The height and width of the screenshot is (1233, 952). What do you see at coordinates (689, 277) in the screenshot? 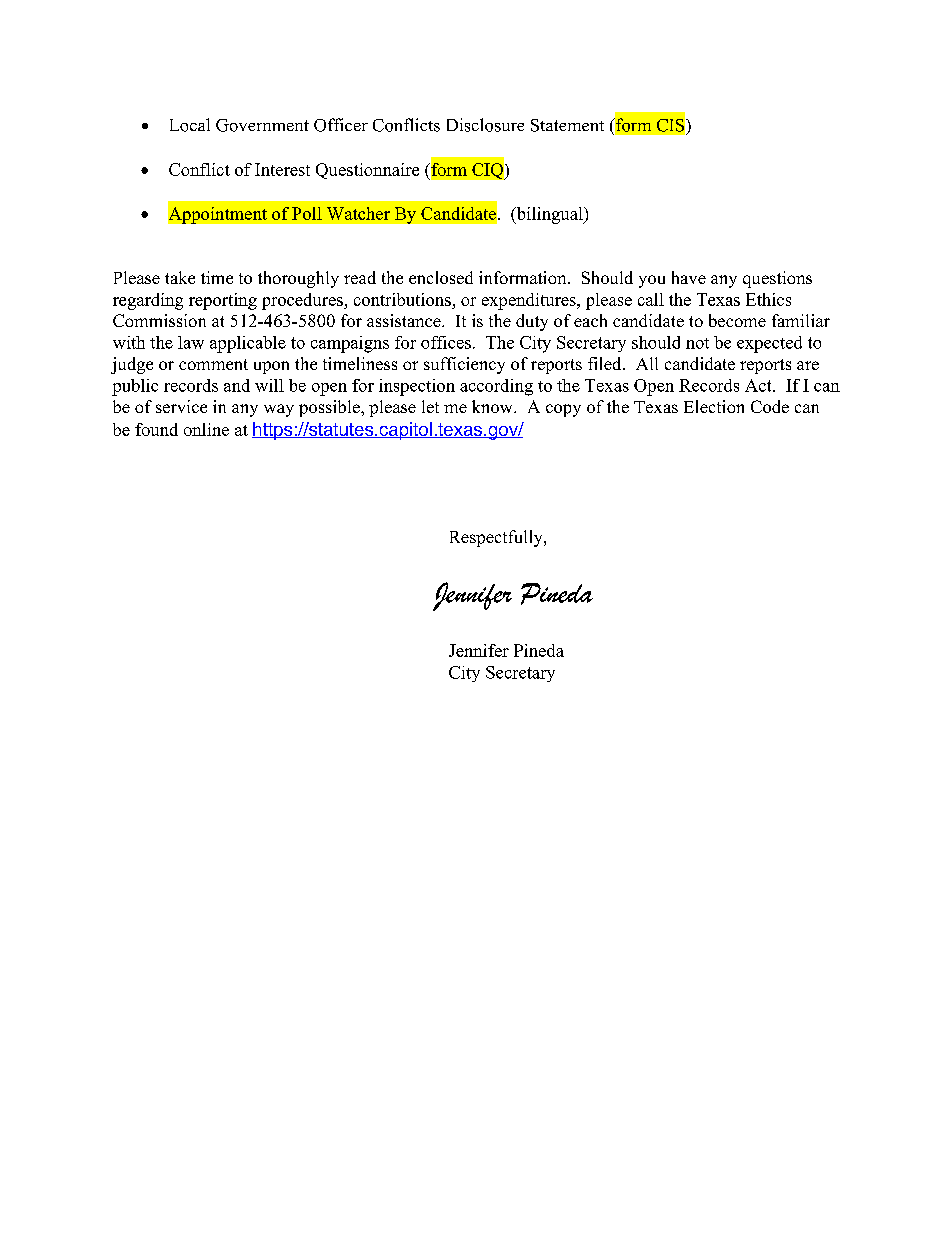
I see `have` at bounding box center [689, 277].
